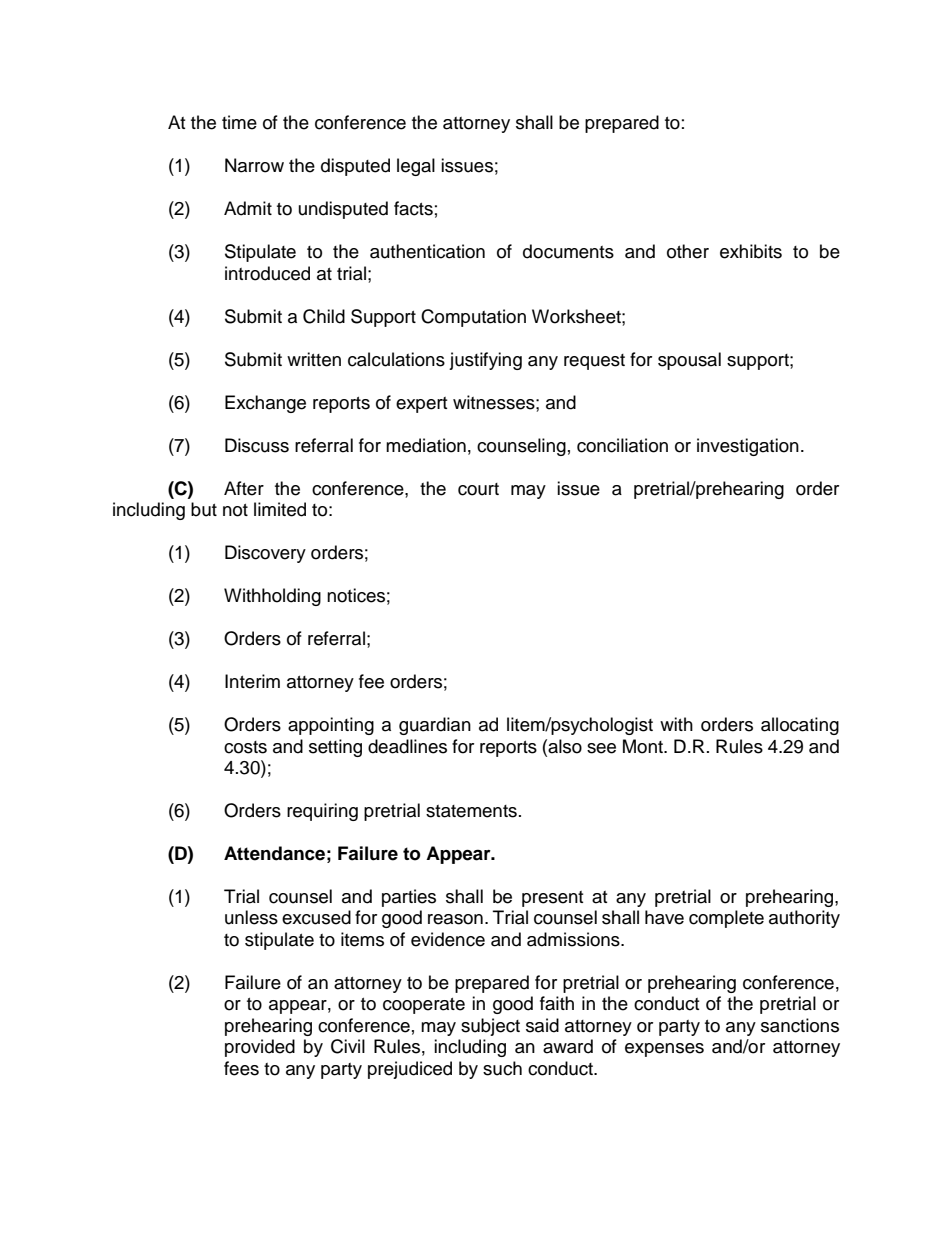 This screenshot has height=1233, width=952. Describe the element at coordinates (265, 404) in the screenshot. I see `Exchange` at that location.
